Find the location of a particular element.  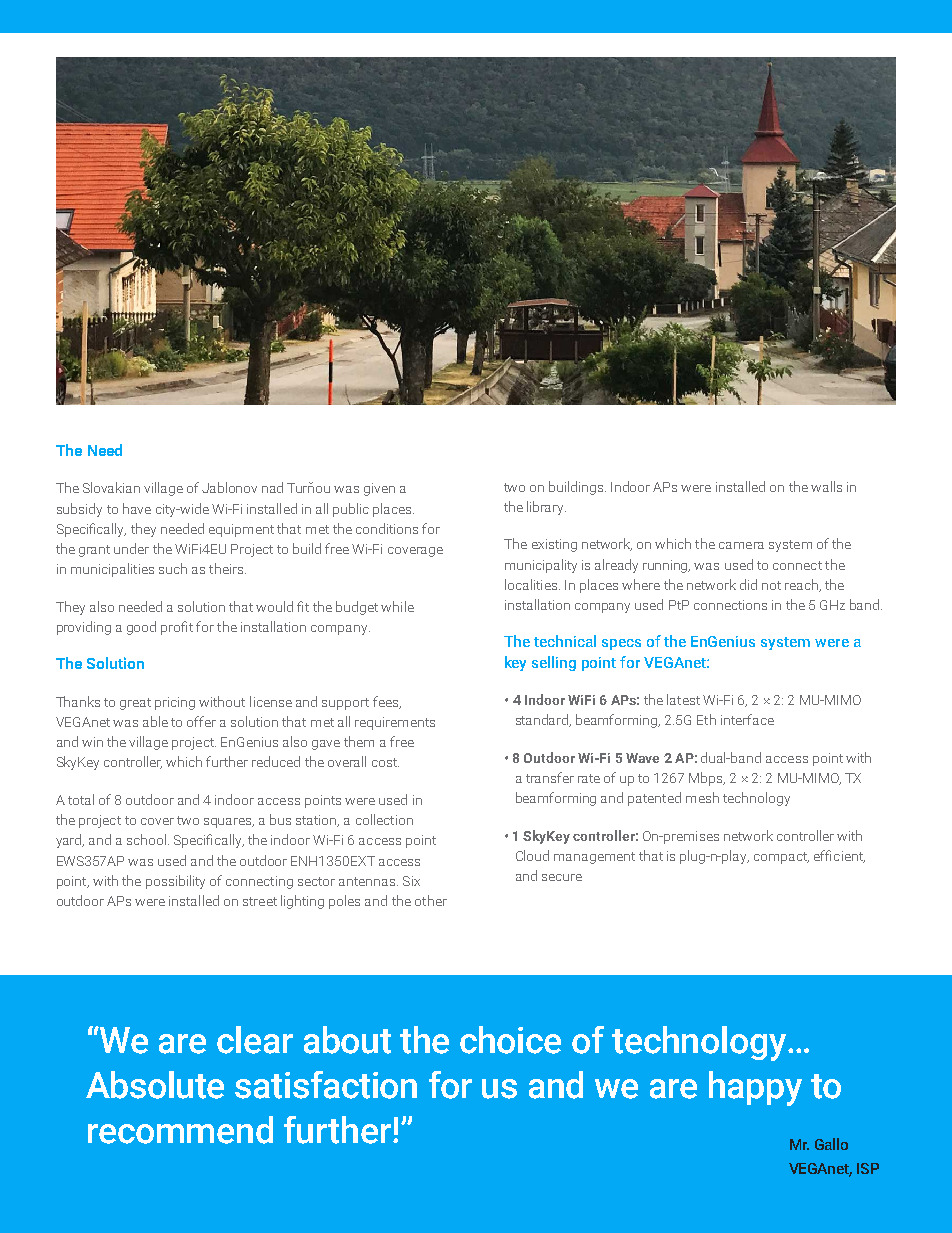

recommend is located at coordinates (180, 1130).
